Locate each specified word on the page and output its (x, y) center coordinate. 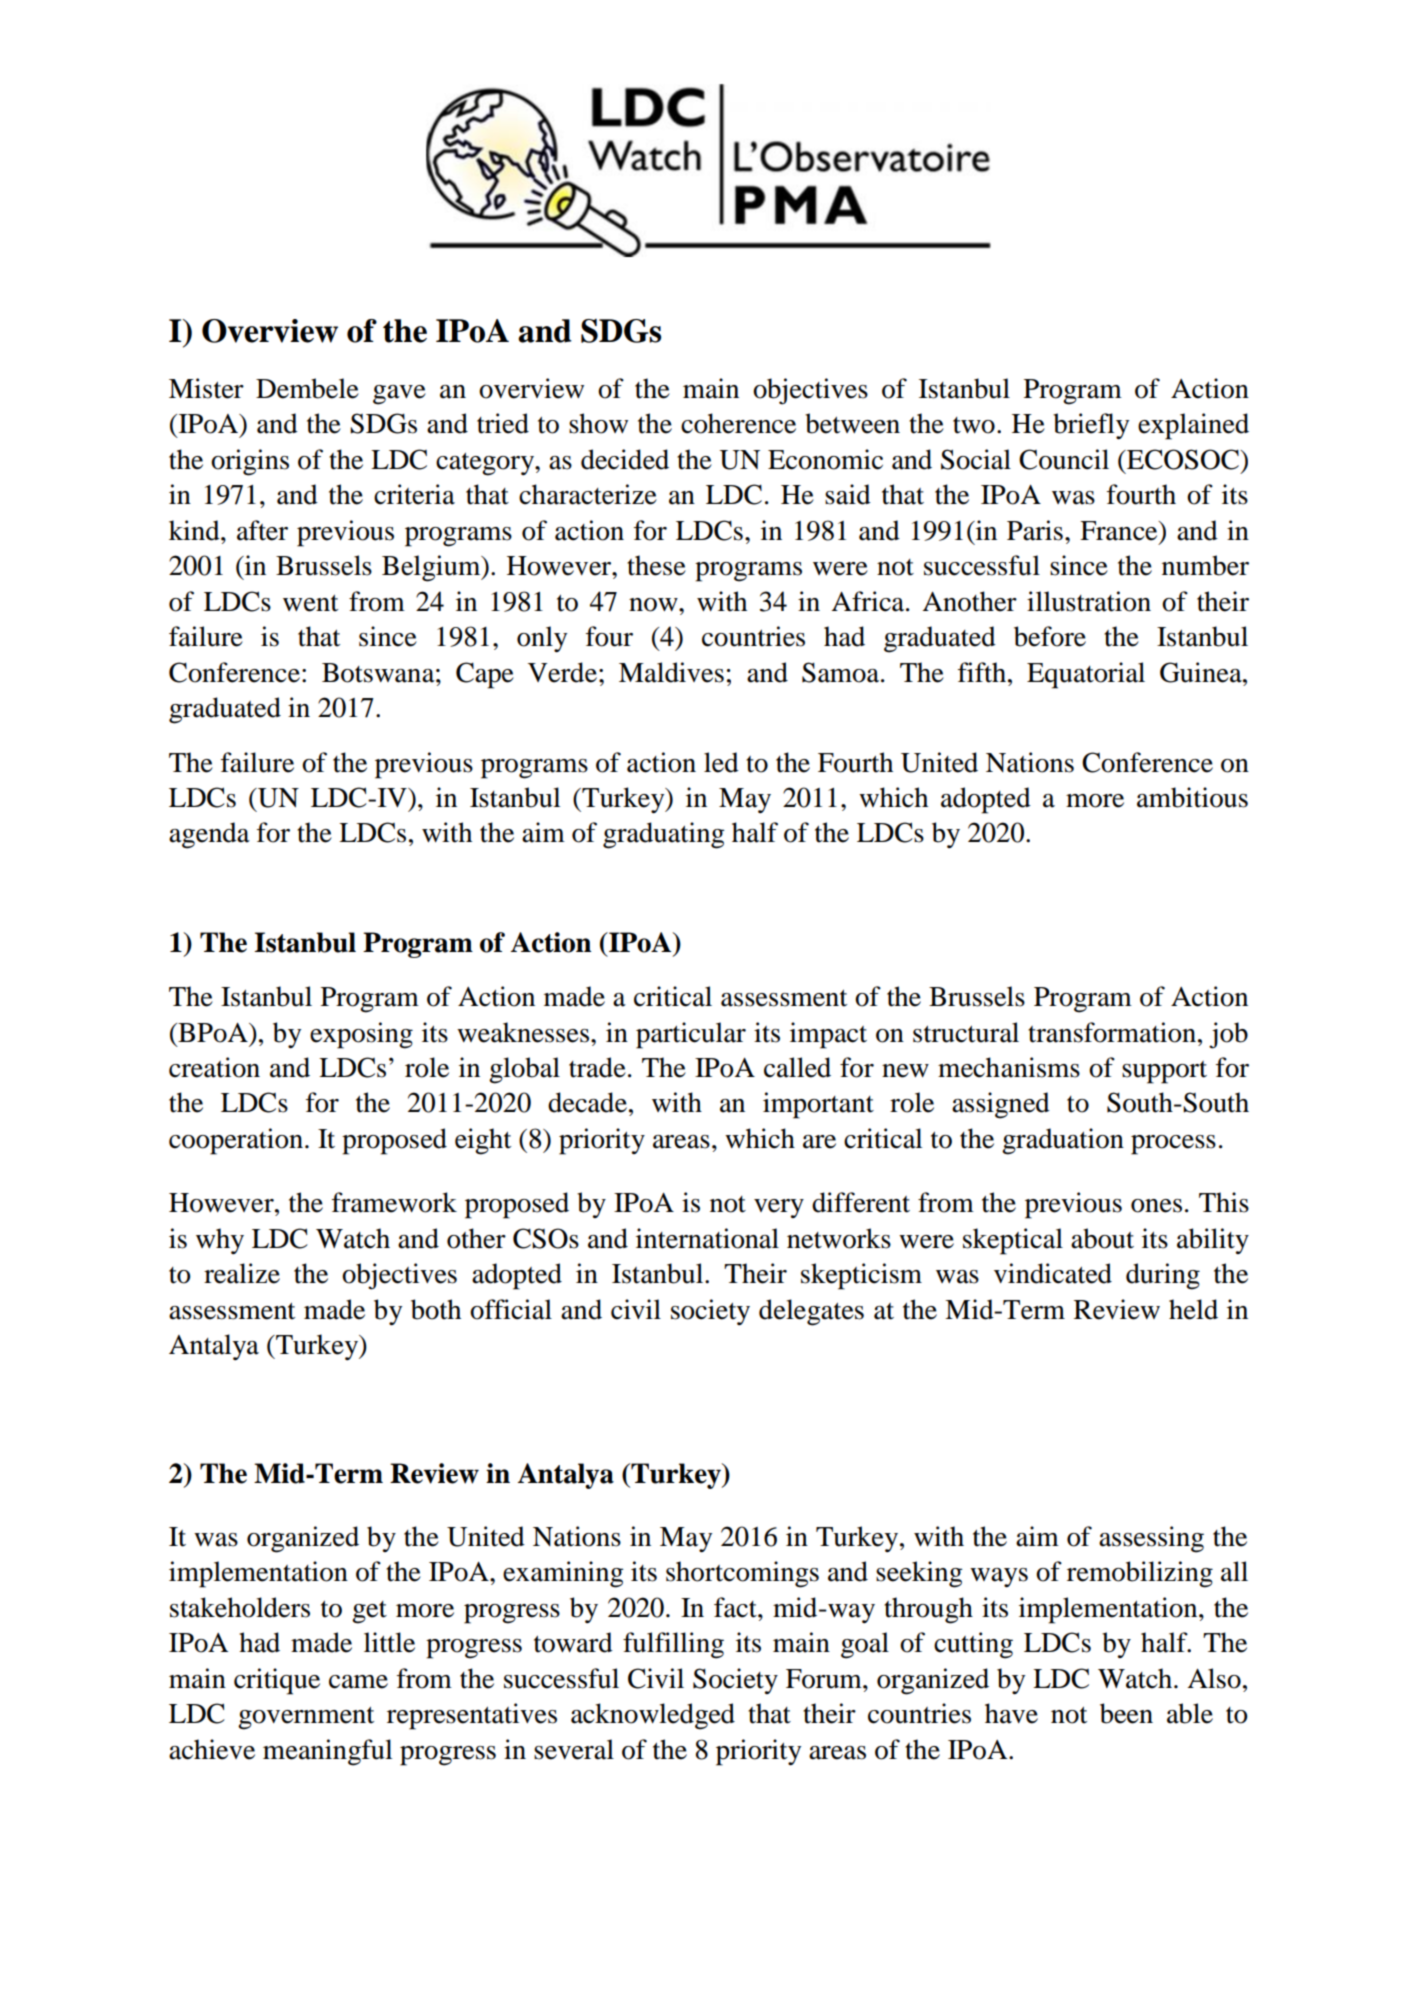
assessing (1151, 1539)
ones (1156, 1206)
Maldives (671, 672)
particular (691, 1035)
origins (250, 462)
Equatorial (1086, 675)
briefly (1091, 426)
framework (394, 1202)
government (306, 1718)
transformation (1112, 1032)
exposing (361, 1035)
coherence (738, 423)
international (707, 1238)
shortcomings (742, 1574)
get (369, 1612)
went (310, 603)
